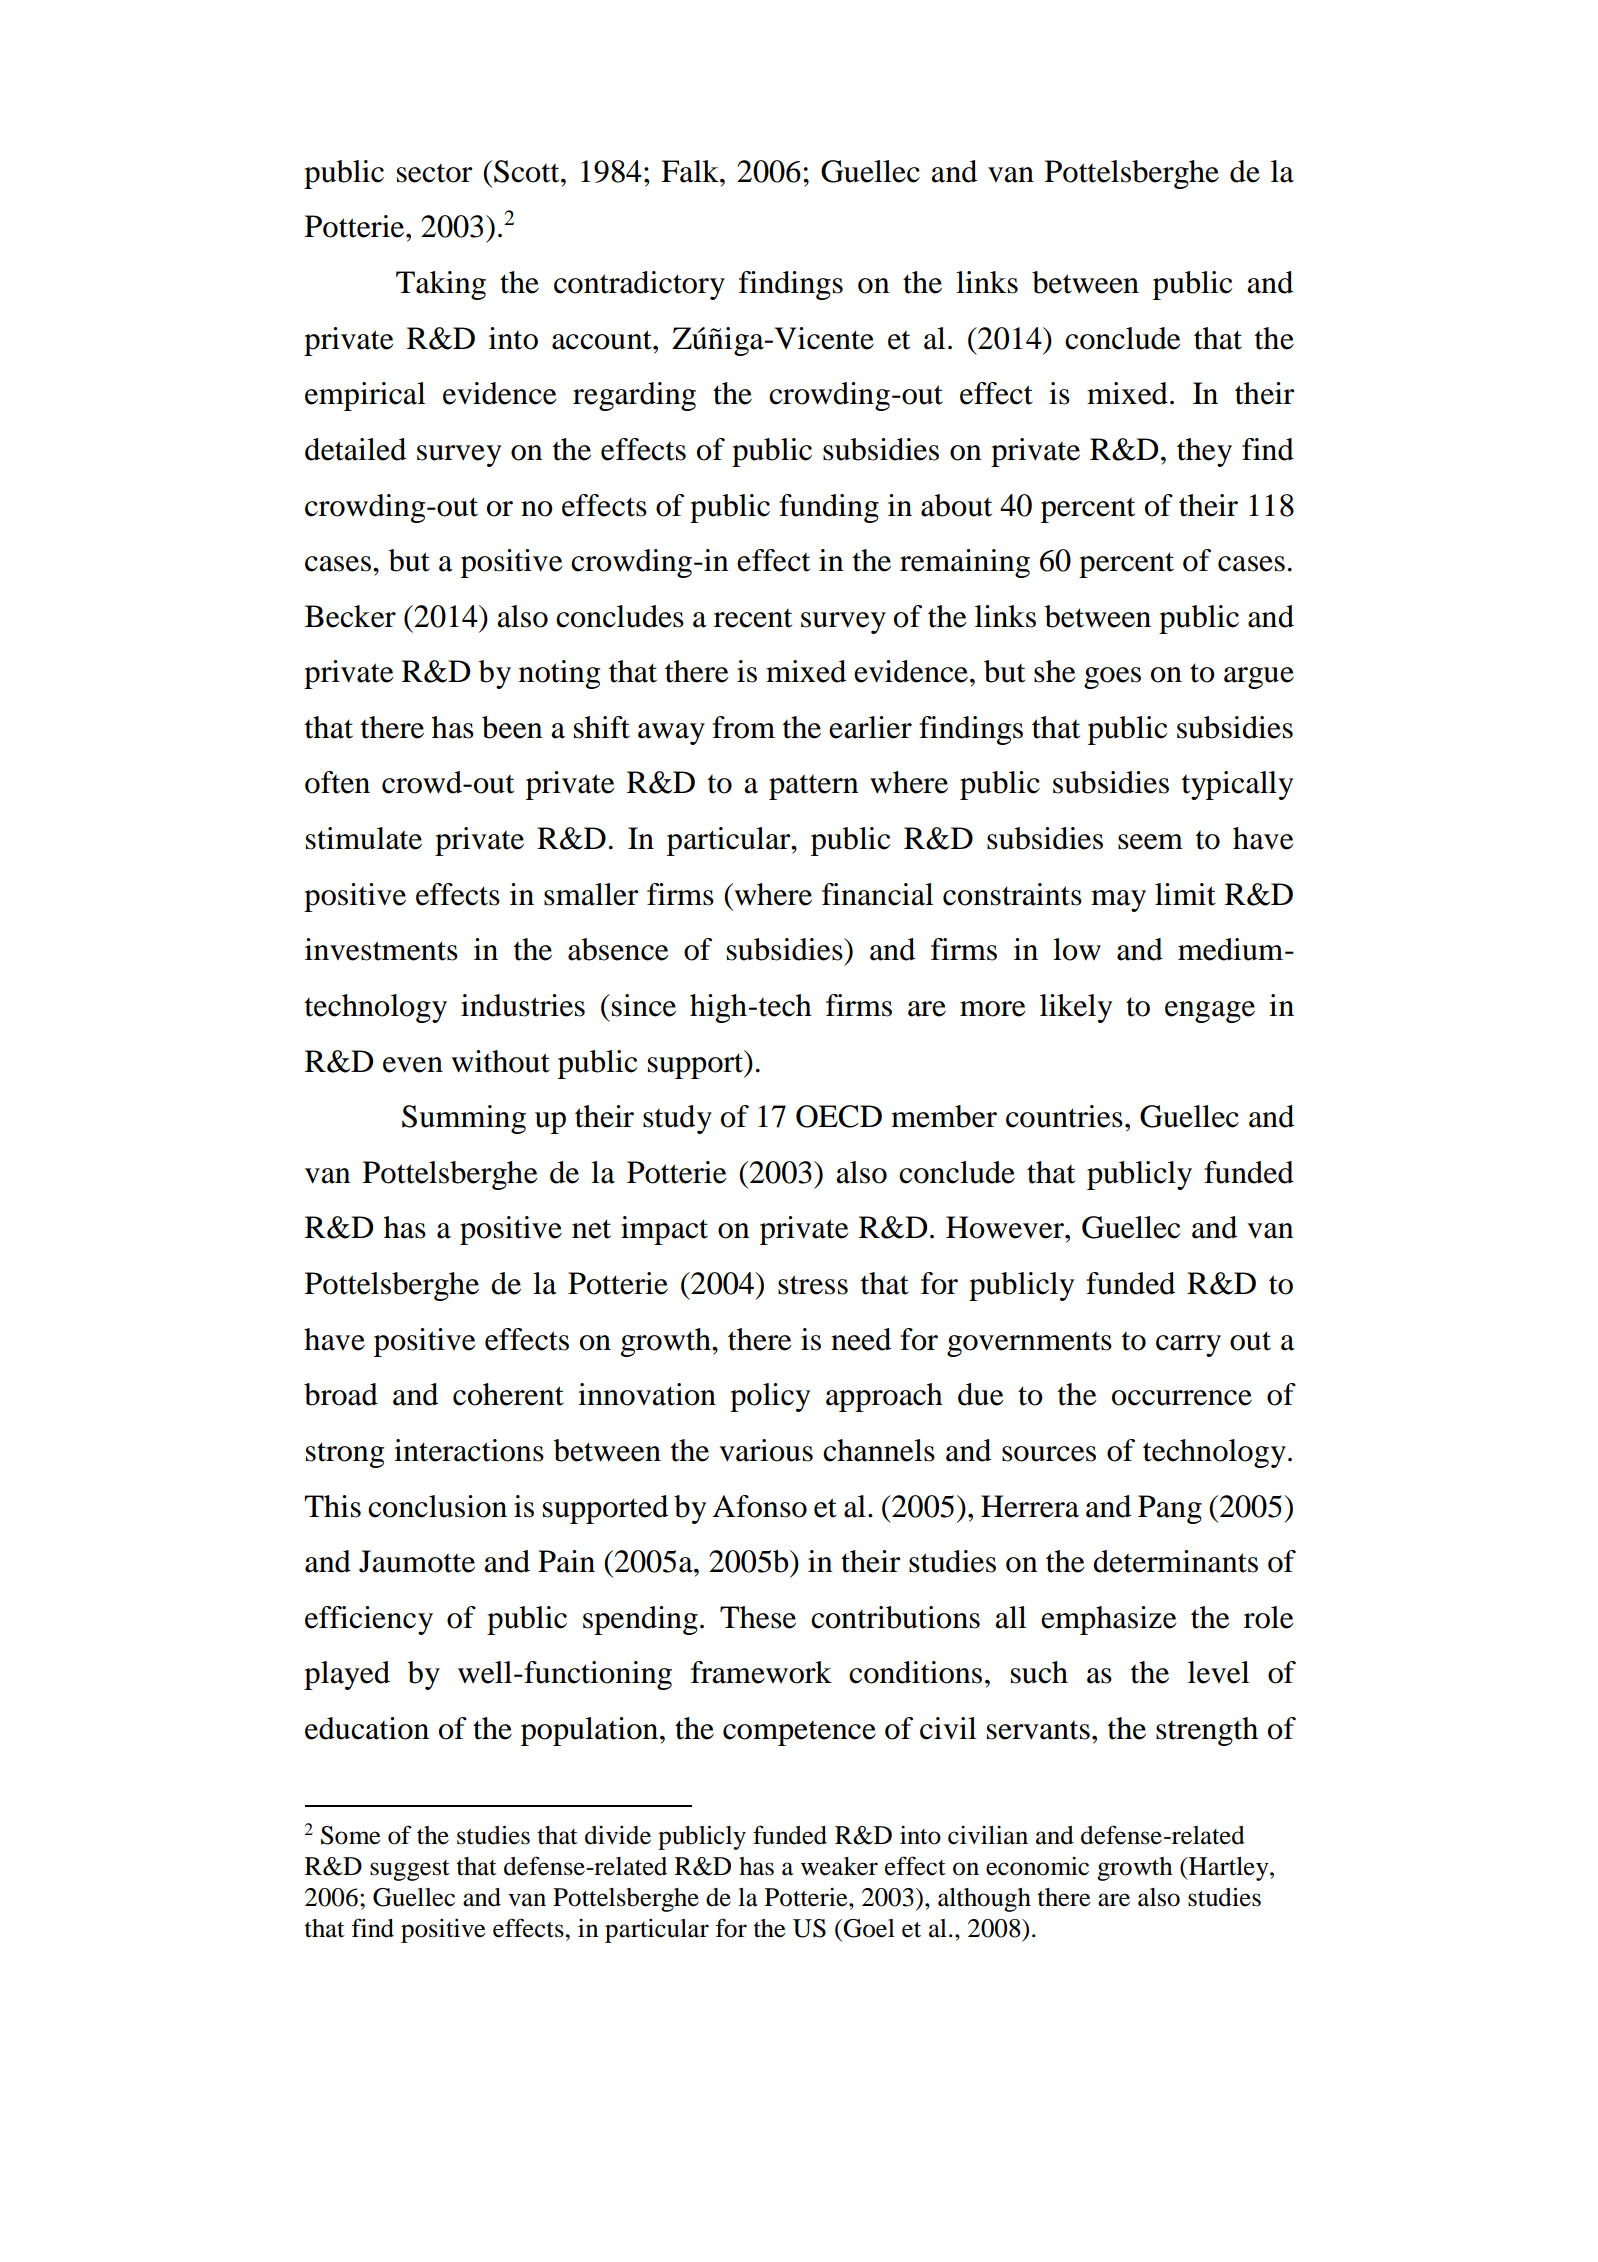  What do you see at coordinates (839, 1116) in the screenshot?
I see `OECD` at bounding box center [839, 1116].
